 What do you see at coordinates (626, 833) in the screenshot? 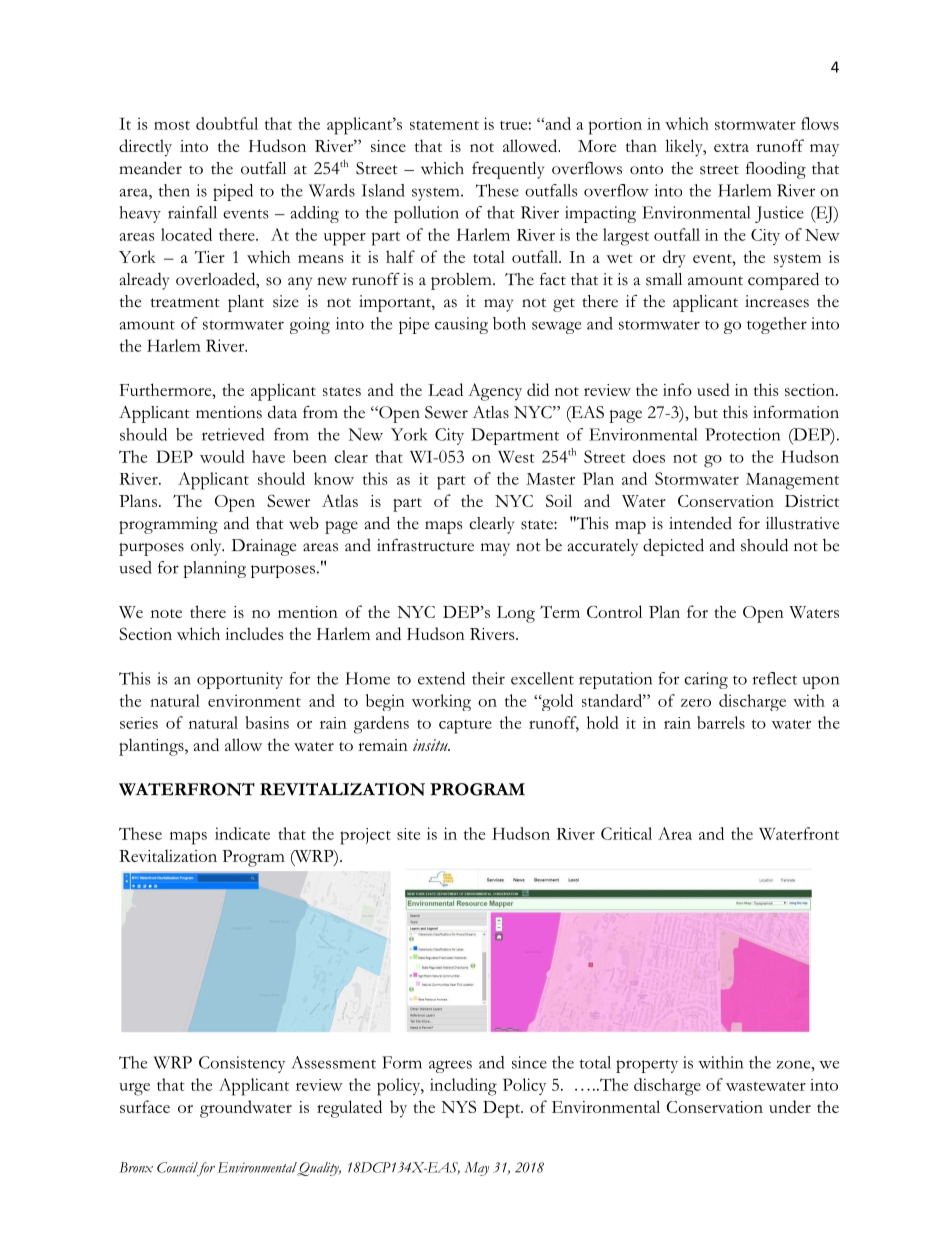
I see `Critical` at bounding box center [626, 833].
